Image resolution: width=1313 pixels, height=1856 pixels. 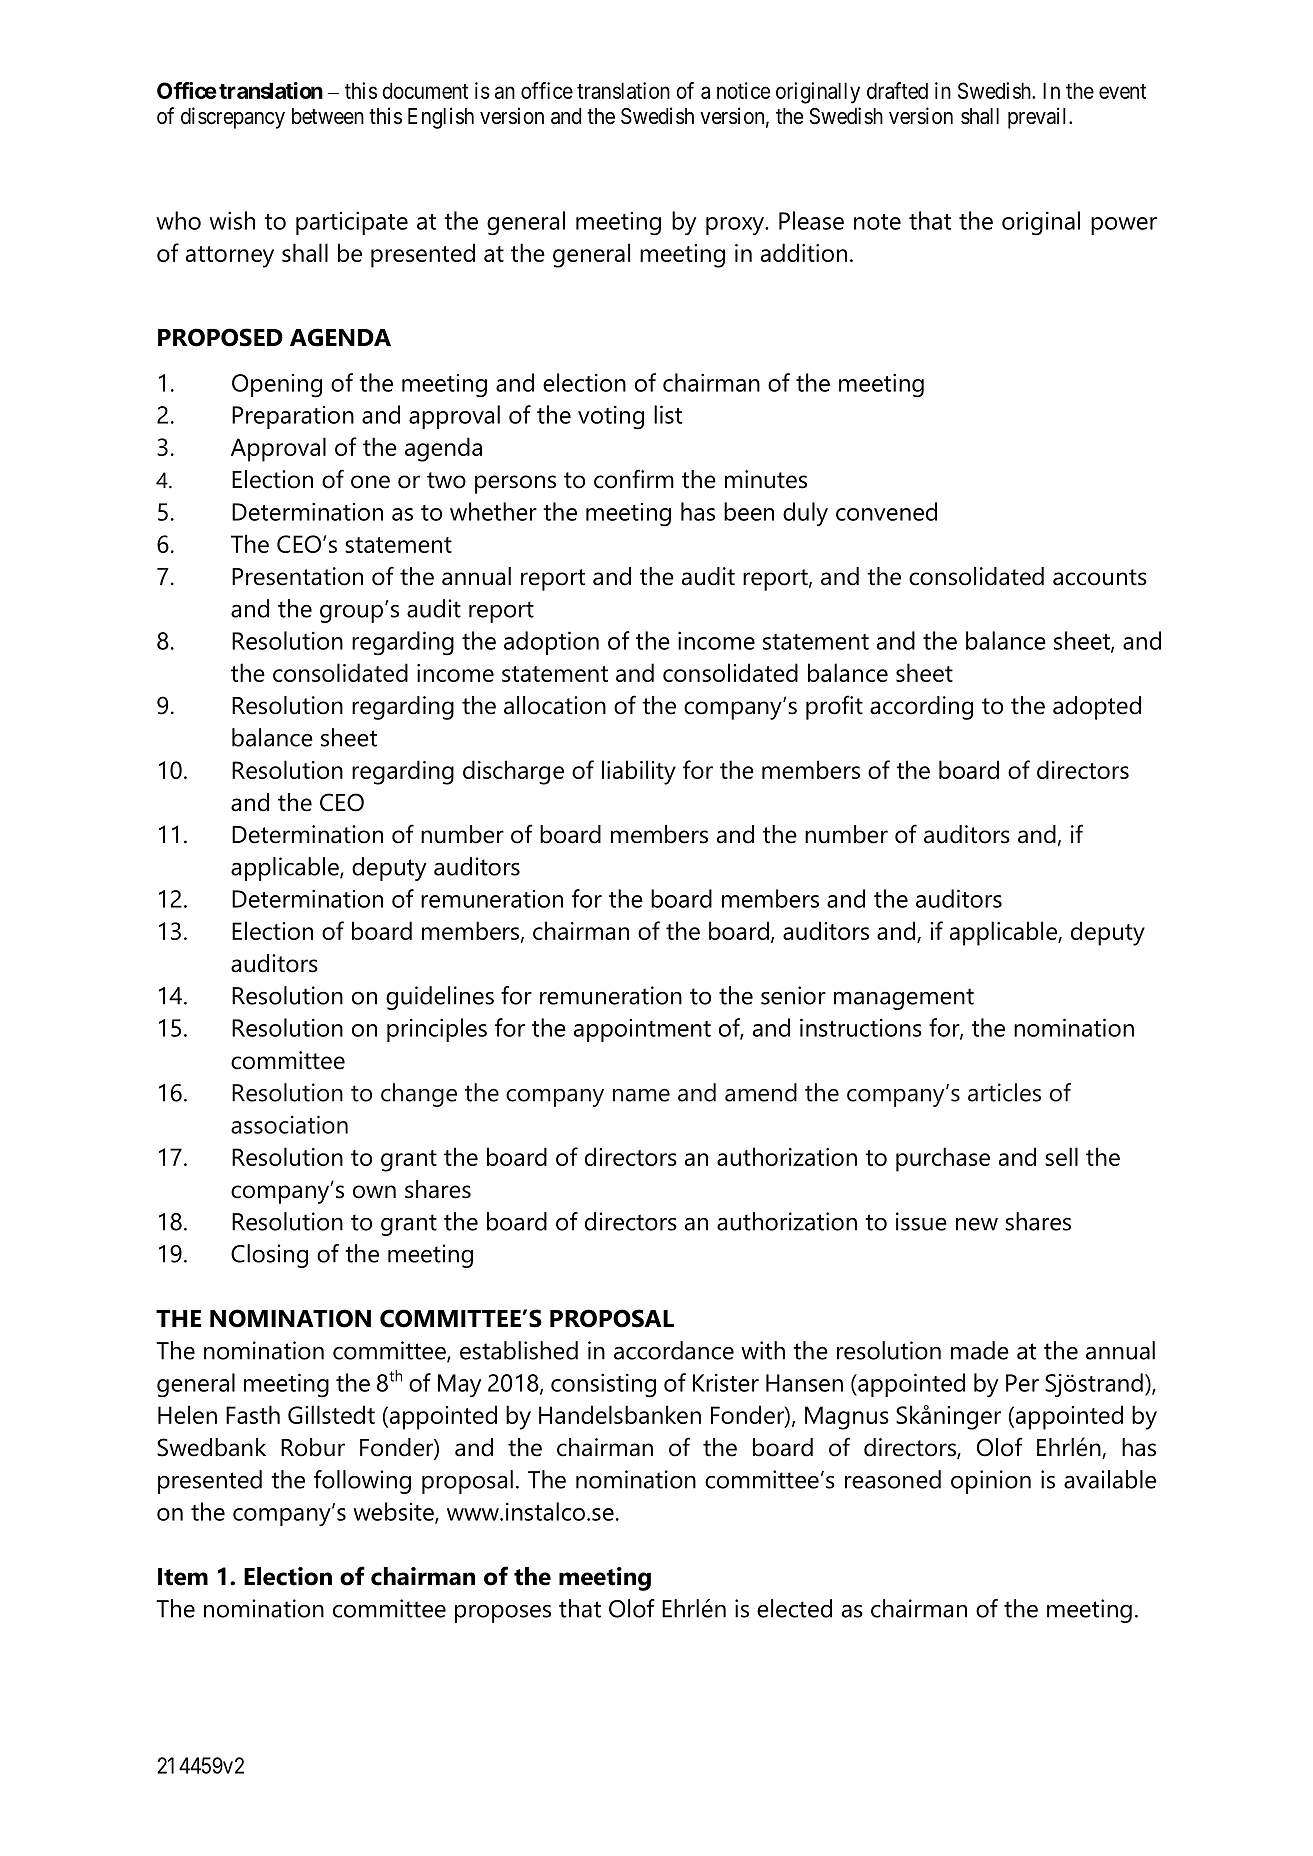 I want to click on elected, so click(x=794, y=1608).
